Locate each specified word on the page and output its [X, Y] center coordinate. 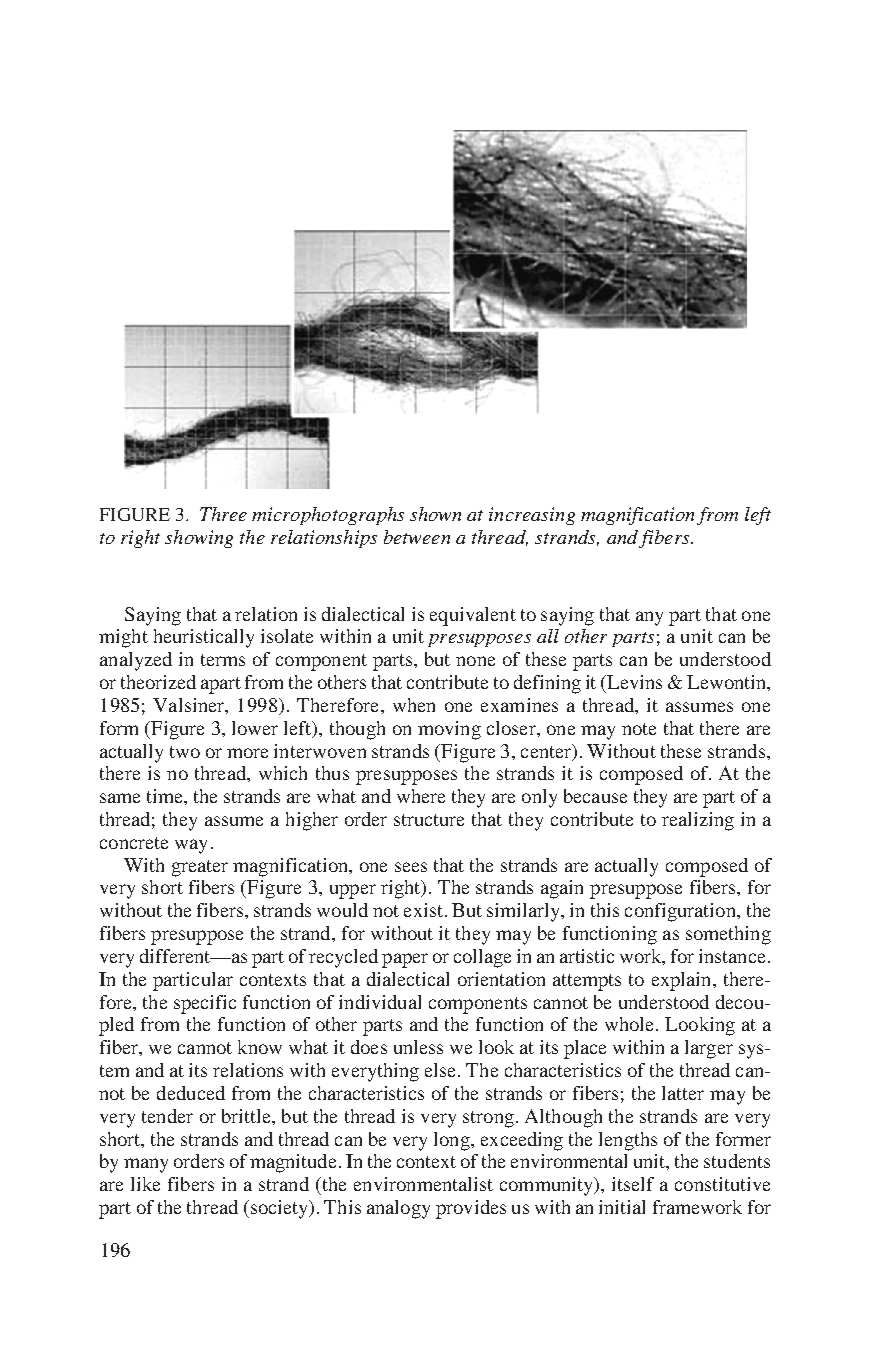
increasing [532, 516]
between [417, 537]
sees [411, 867]
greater [200, 868]
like [145, 1184]
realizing [698, 821]
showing [199, 539]
